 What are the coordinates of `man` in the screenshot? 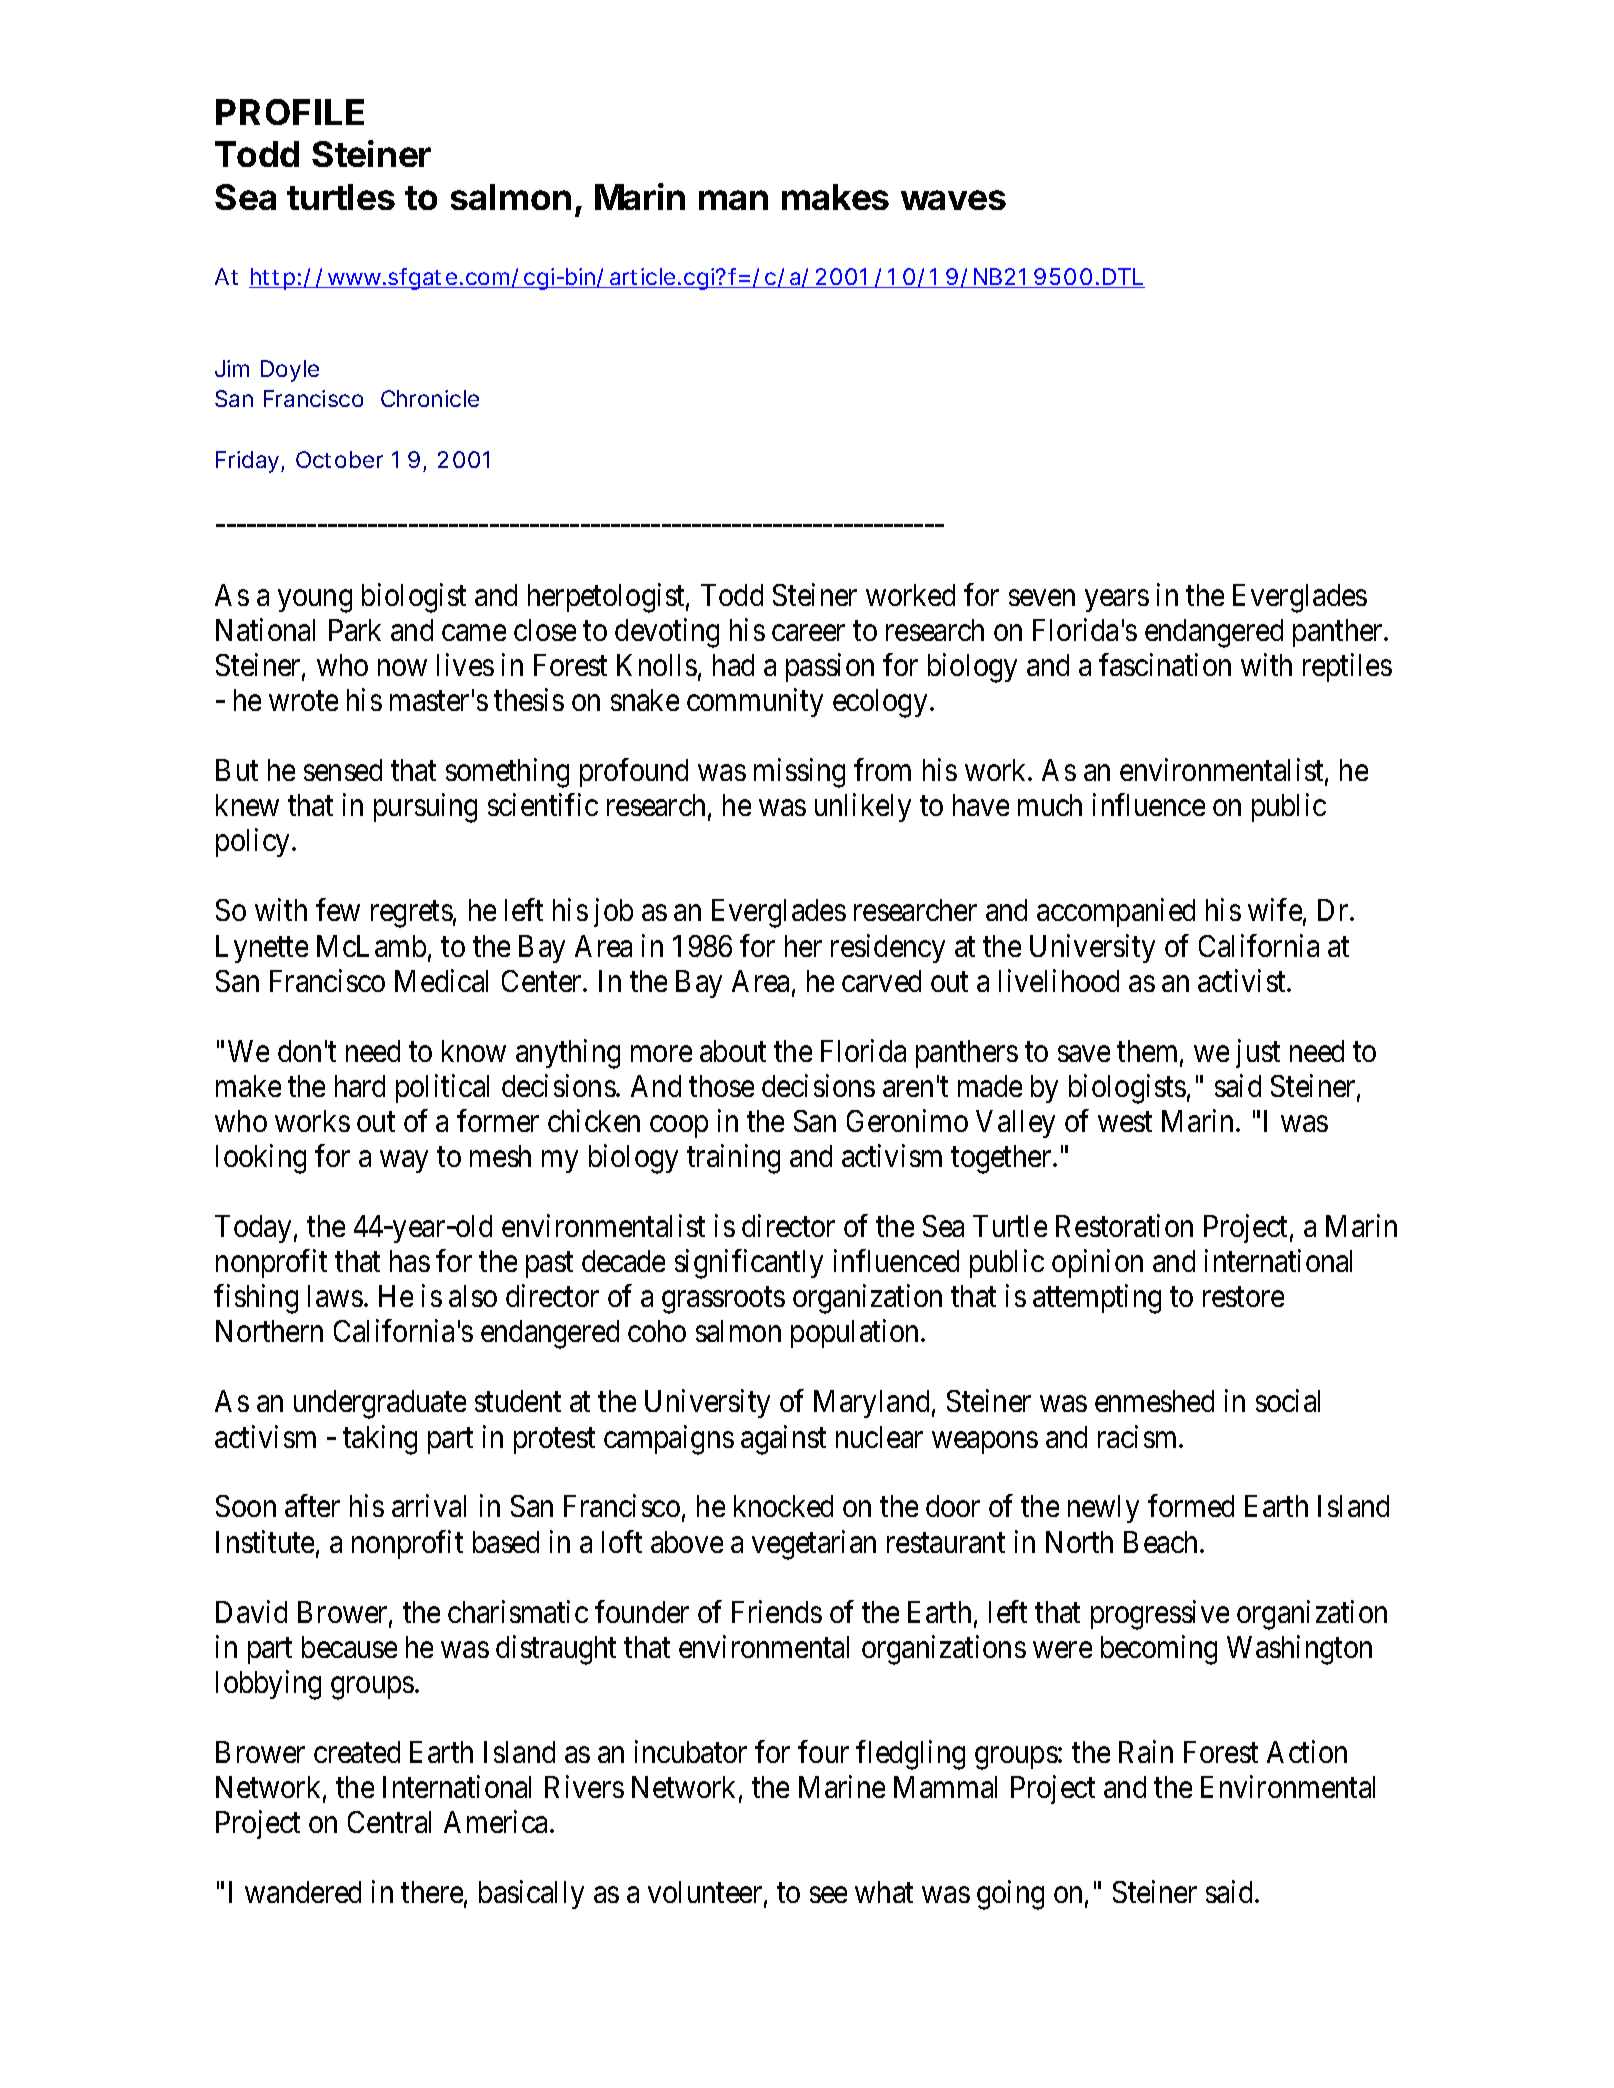 It's located at (733, 200).
